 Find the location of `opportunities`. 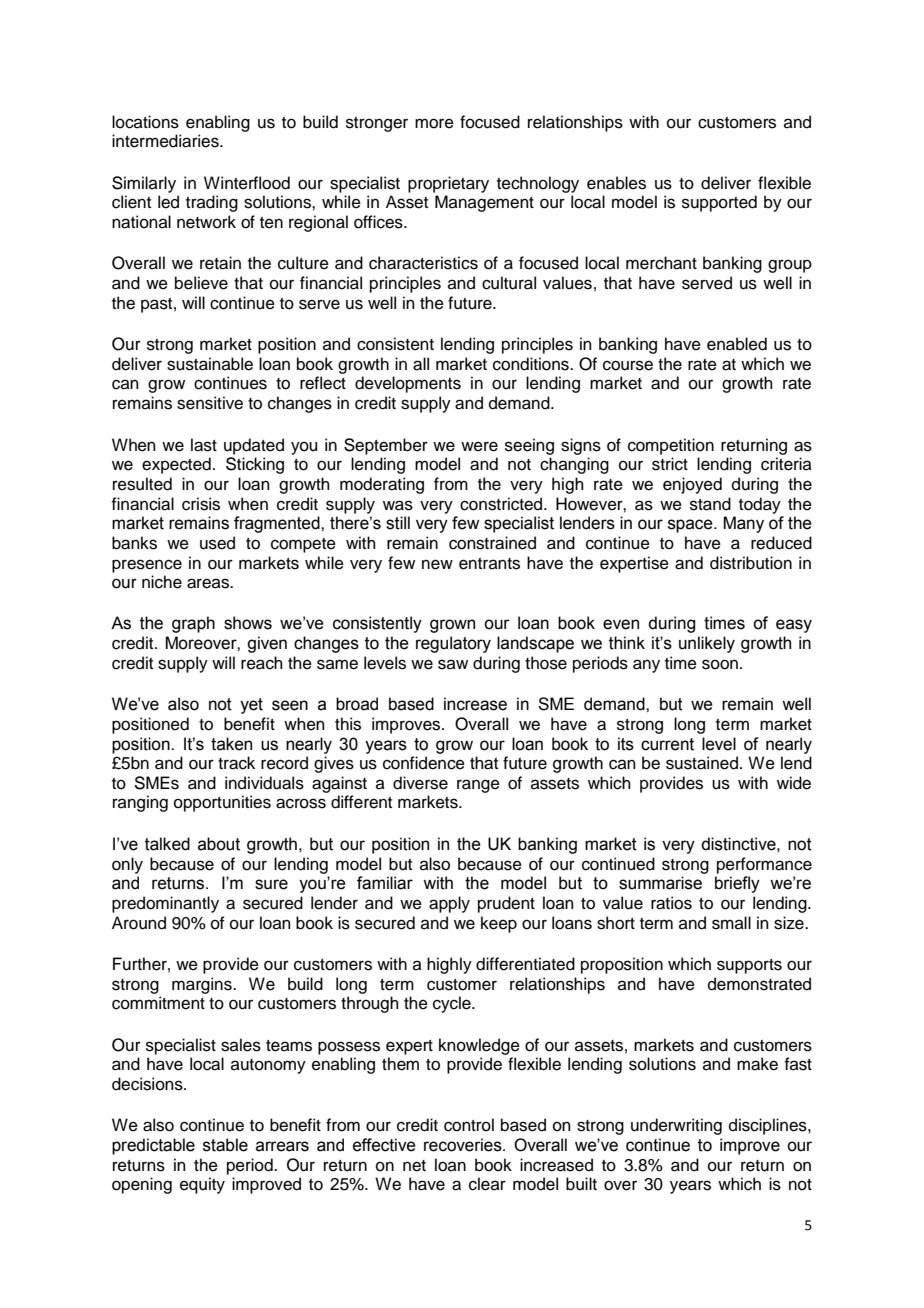

opportunities is located at coordinates (222, 803).
